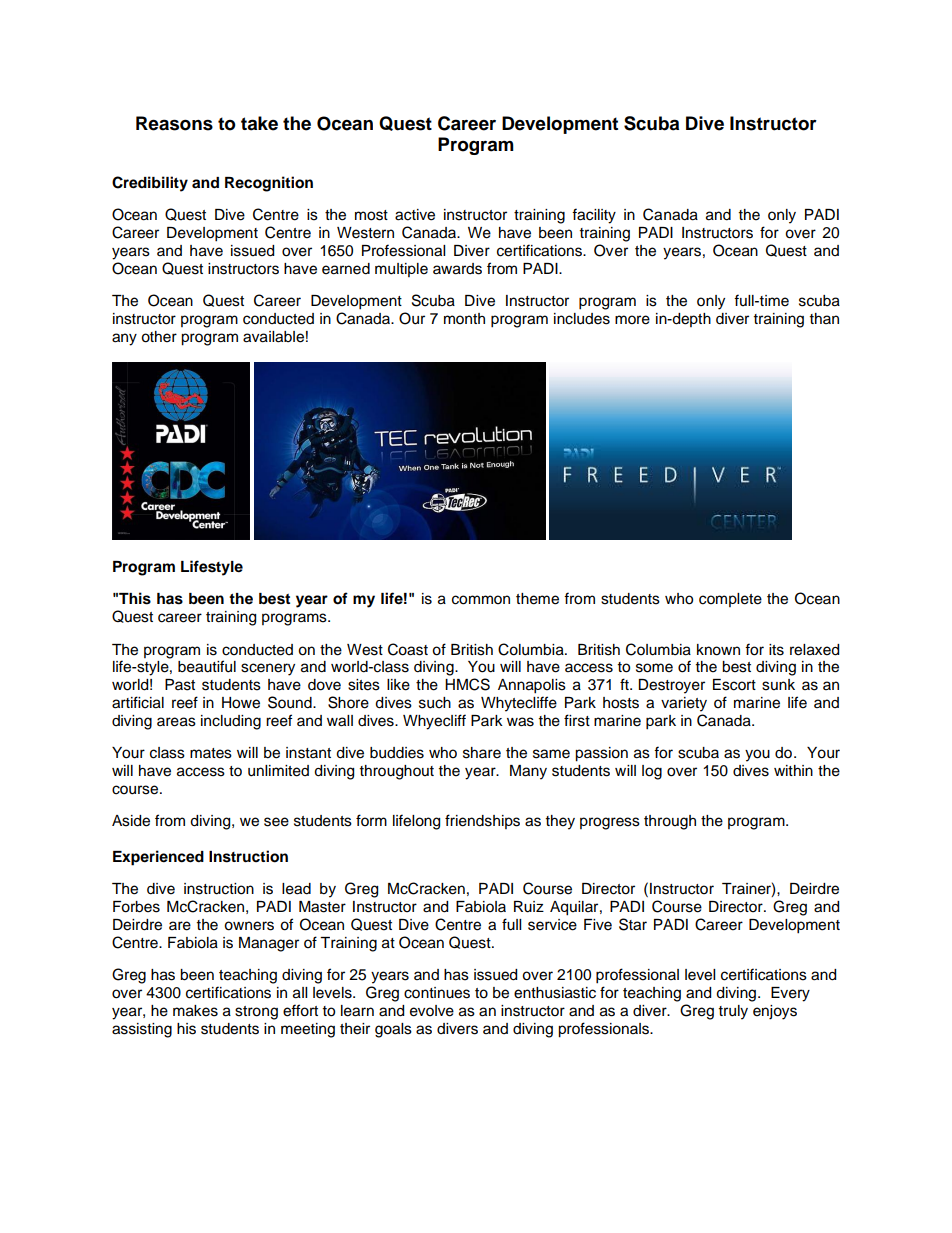 The height and width of the screenshot is (1233, 952). Describe the element at coordinates (793, 770) in the screenshot. I see `within` at that location.
